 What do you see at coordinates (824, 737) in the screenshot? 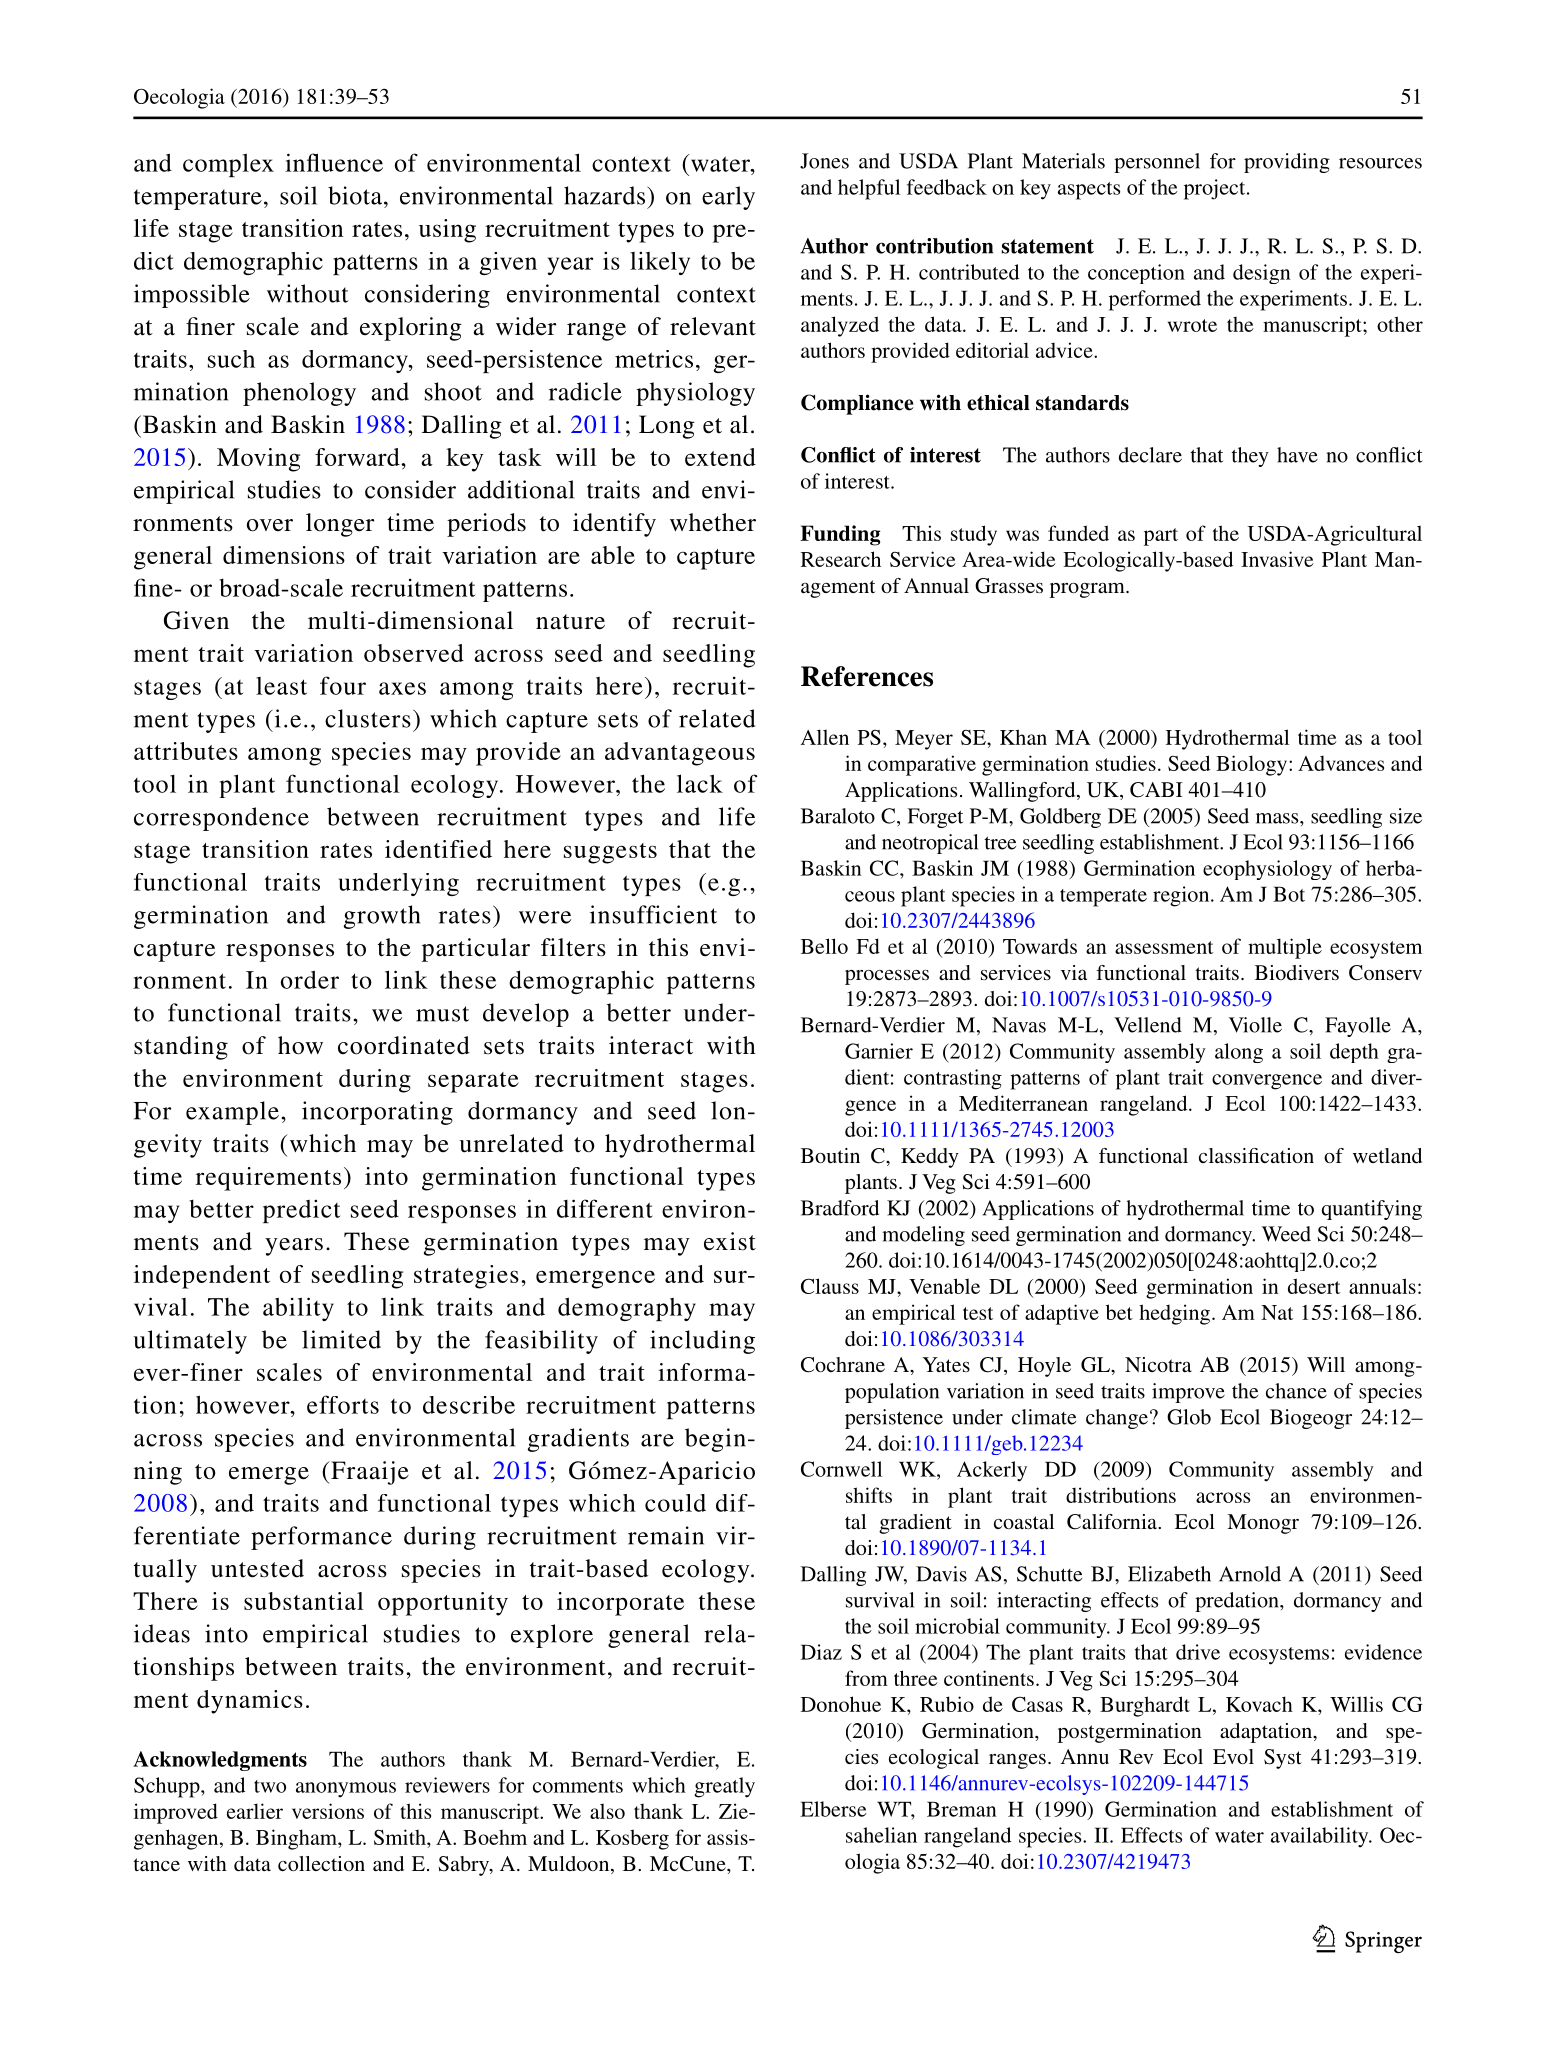
I see `Allen` at bounding box center [824, 737].
